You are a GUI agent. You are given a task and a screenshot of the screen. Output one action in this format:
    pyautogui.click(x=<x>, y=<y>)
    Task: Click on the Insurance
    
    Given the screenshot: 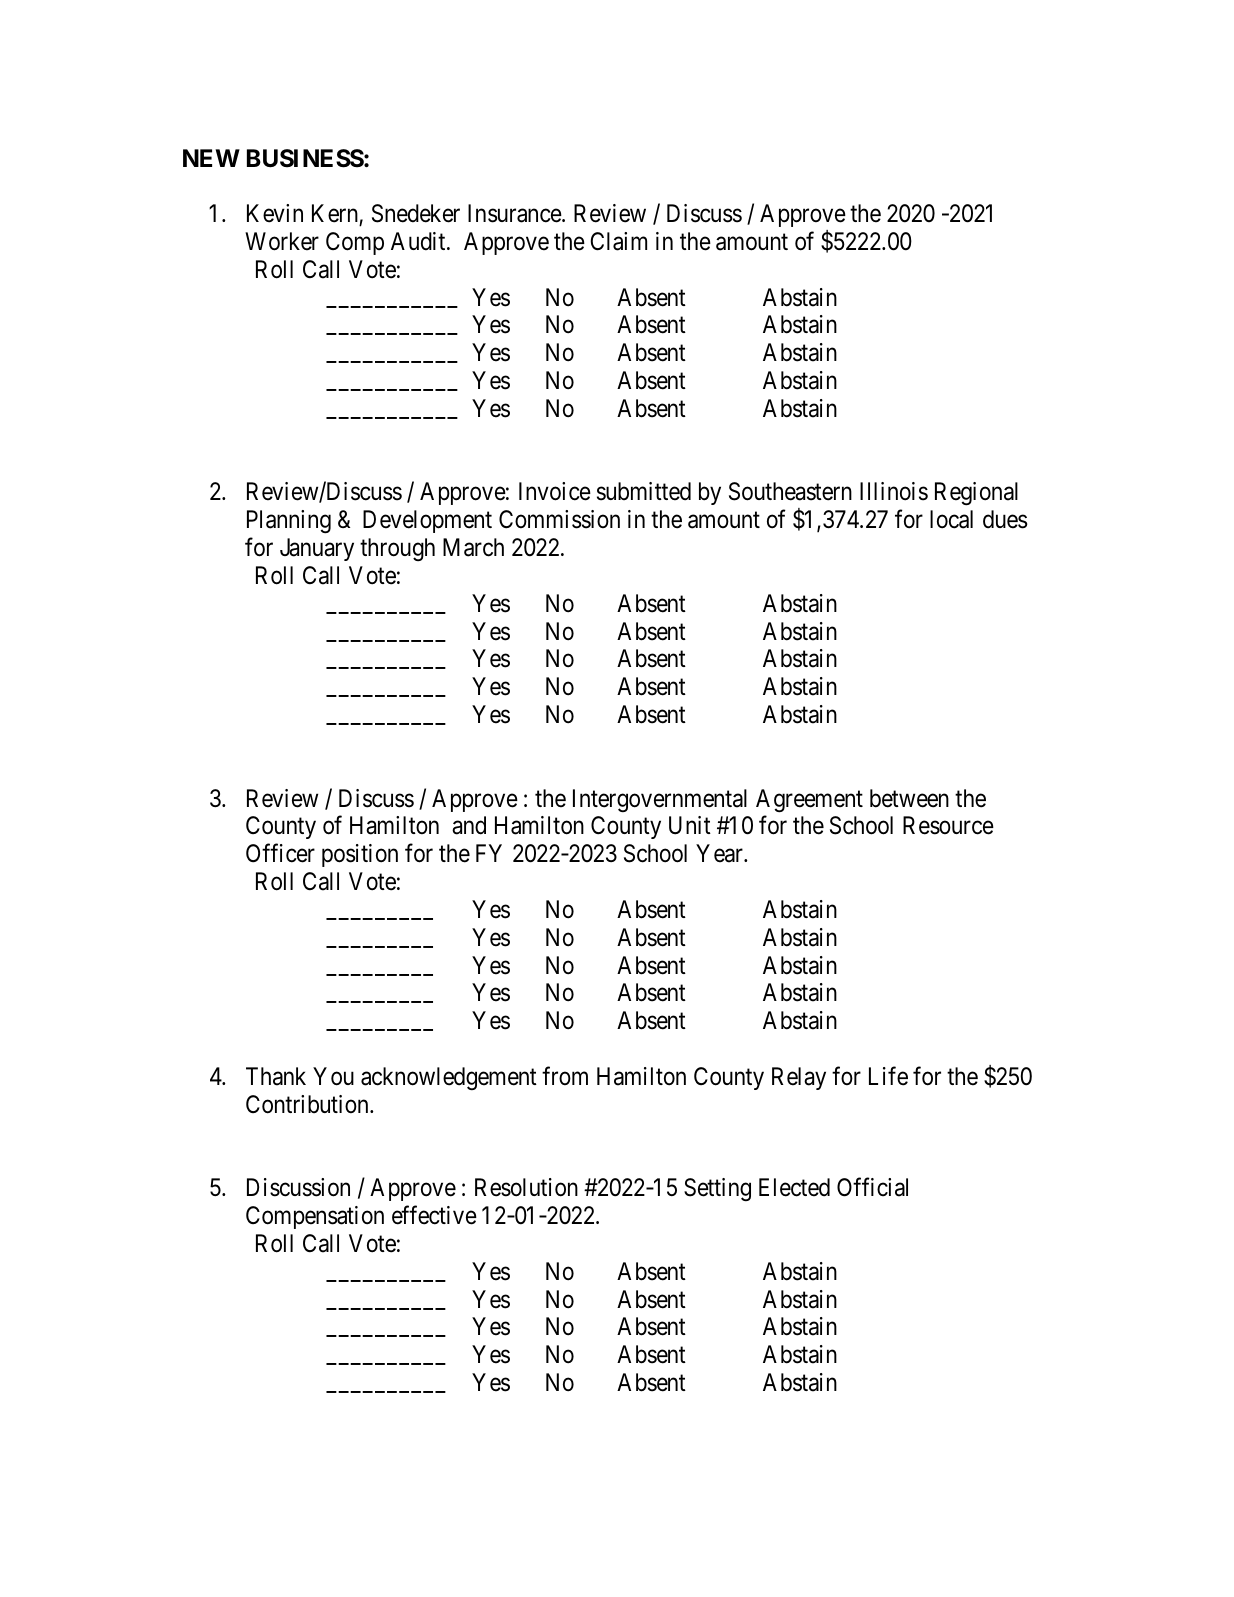 What is the action you would take?
    pyautogui.click(x=515, y=213)
